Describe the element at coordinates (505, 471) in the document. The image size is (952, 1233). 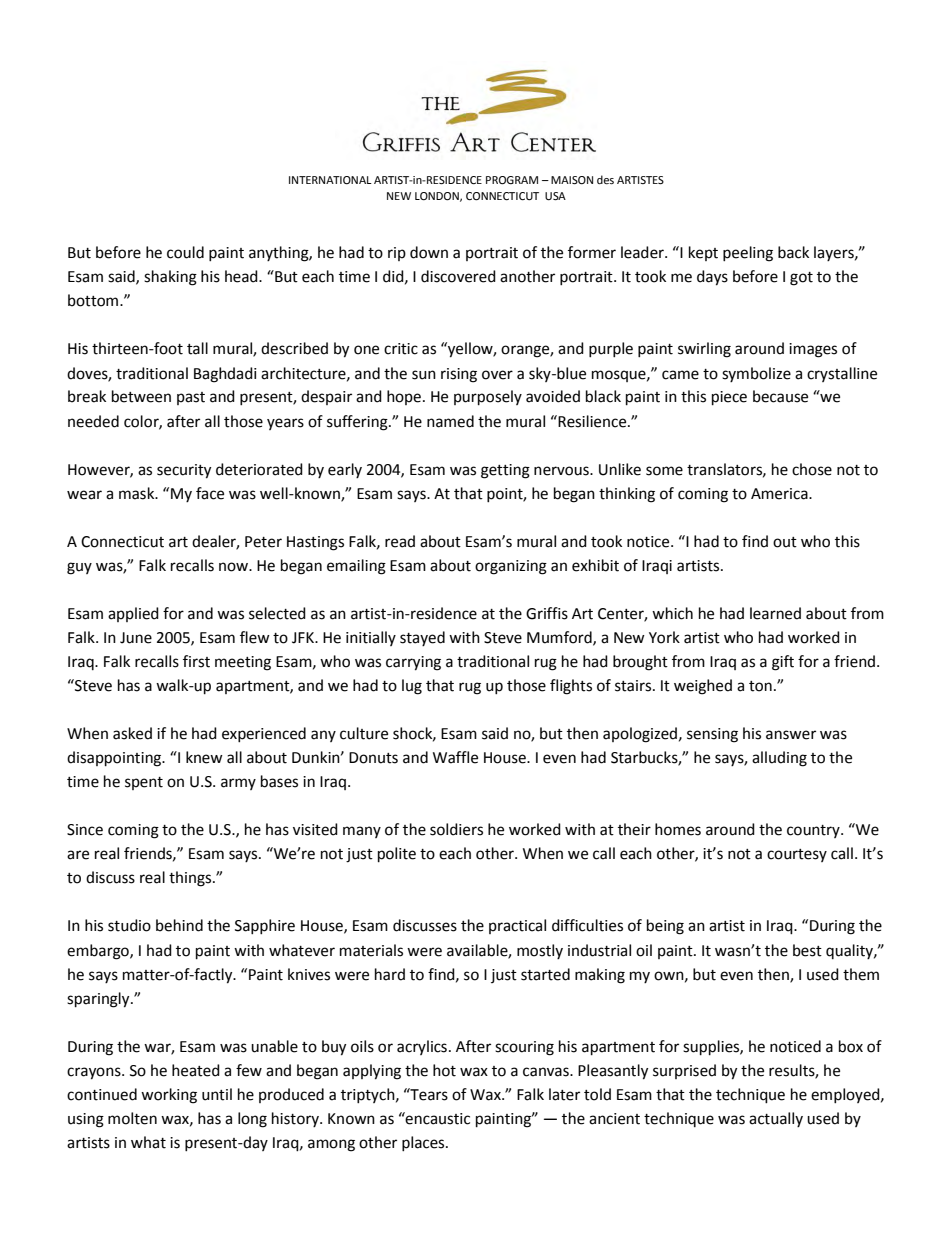
I see `getting` at that location.
